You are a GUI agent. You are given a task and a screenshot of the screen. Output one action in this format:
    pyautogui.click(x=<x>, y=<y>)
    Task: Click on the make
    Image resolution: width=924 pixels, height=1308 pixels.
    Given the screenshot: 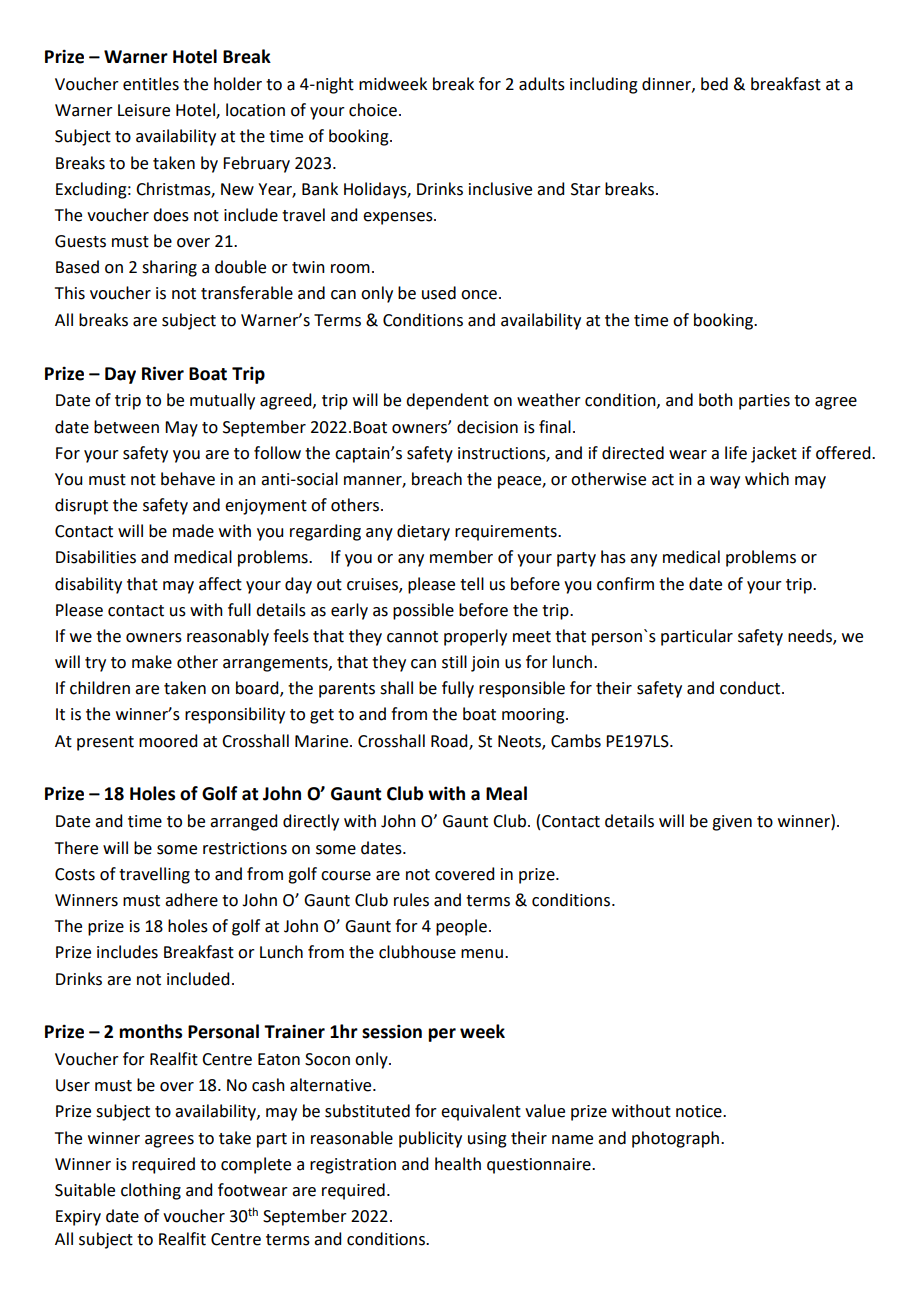 What is the action you would take?
    pyautogui.click(x=152, y=662)
